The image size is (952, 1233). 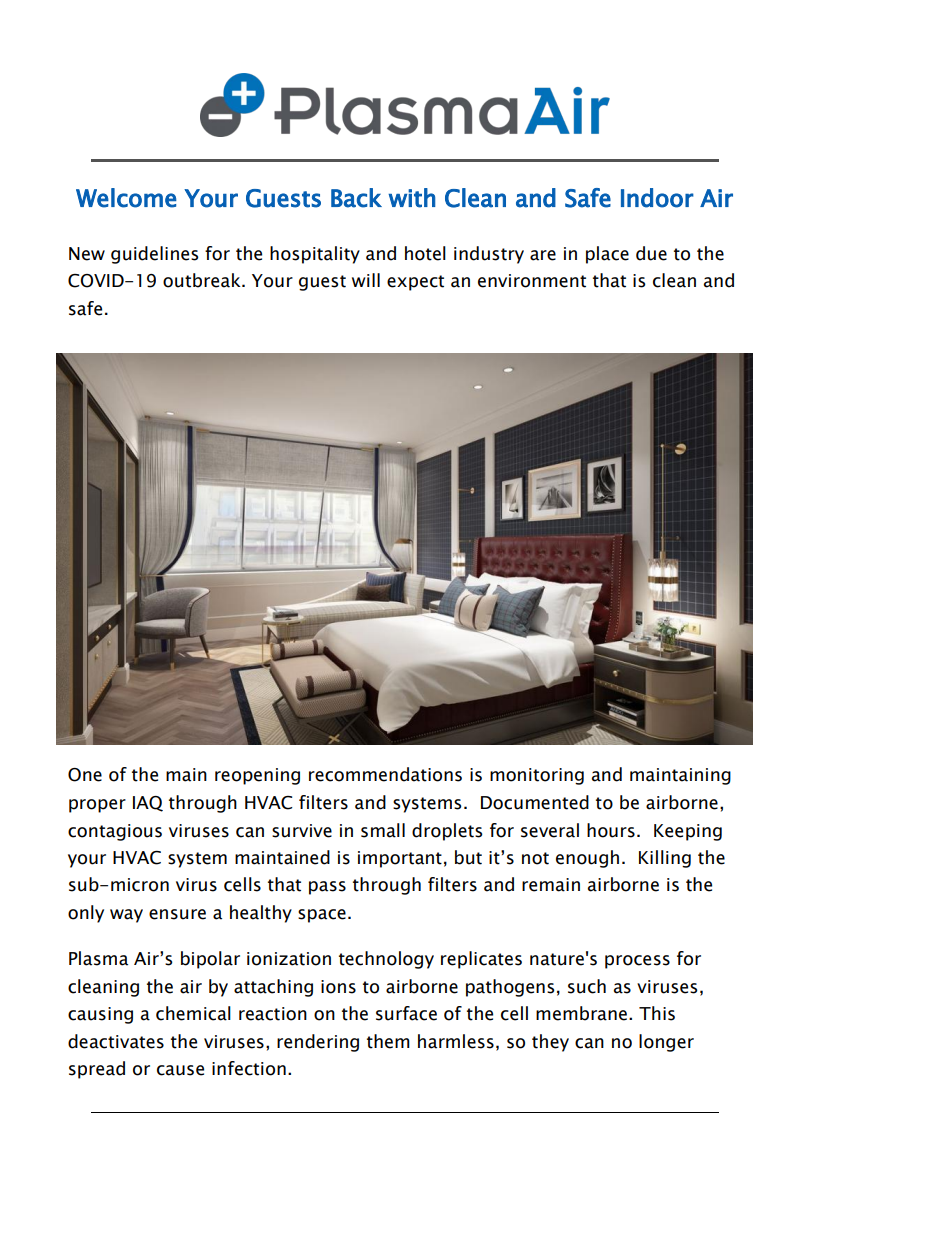 What do you see at coordinates (116, 1041) in the screenshot?
I see `deactivates` at bounding box center [116, 1041].
